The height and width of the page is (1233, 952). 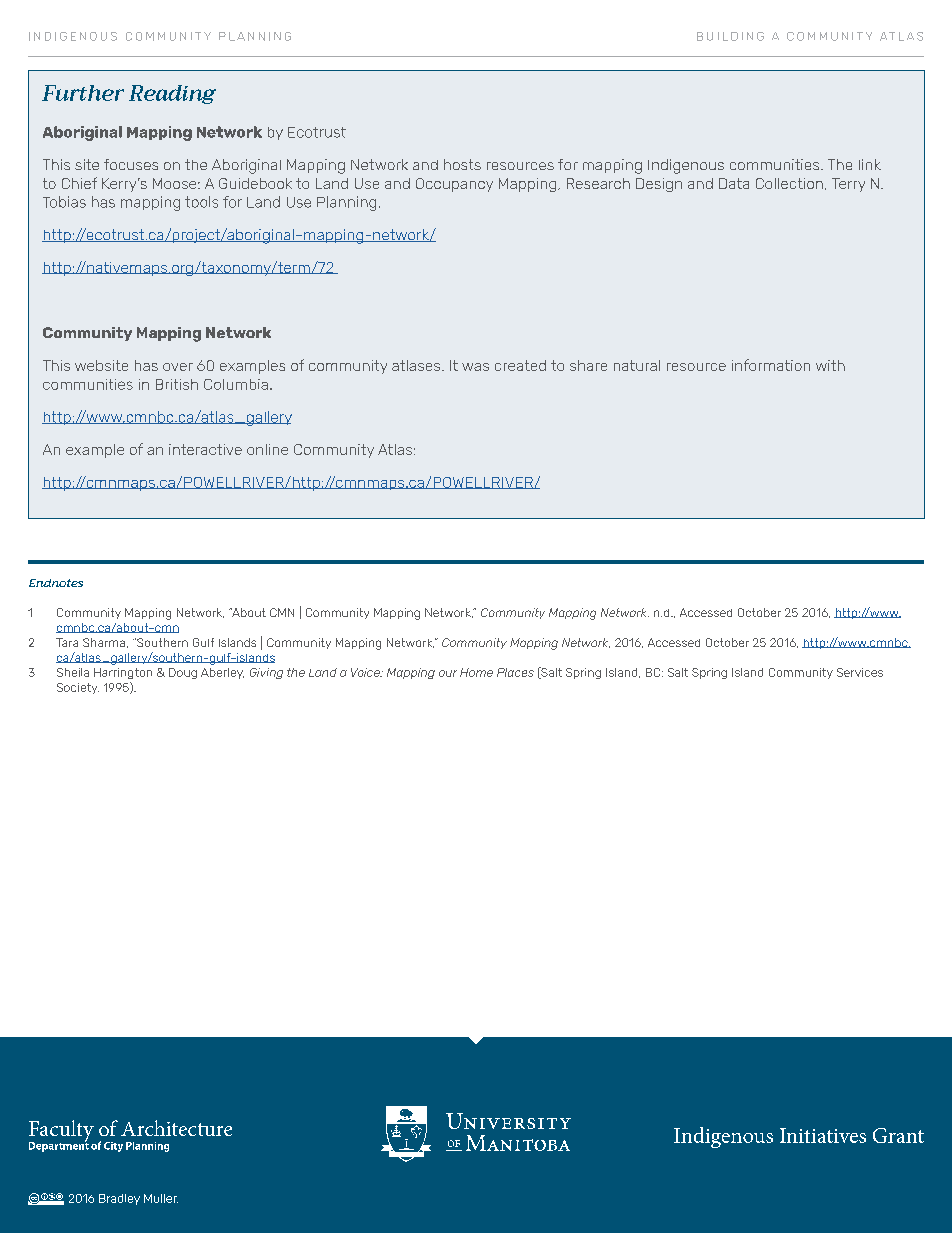 I want to click on Reading, so click(x=172, y=94).
